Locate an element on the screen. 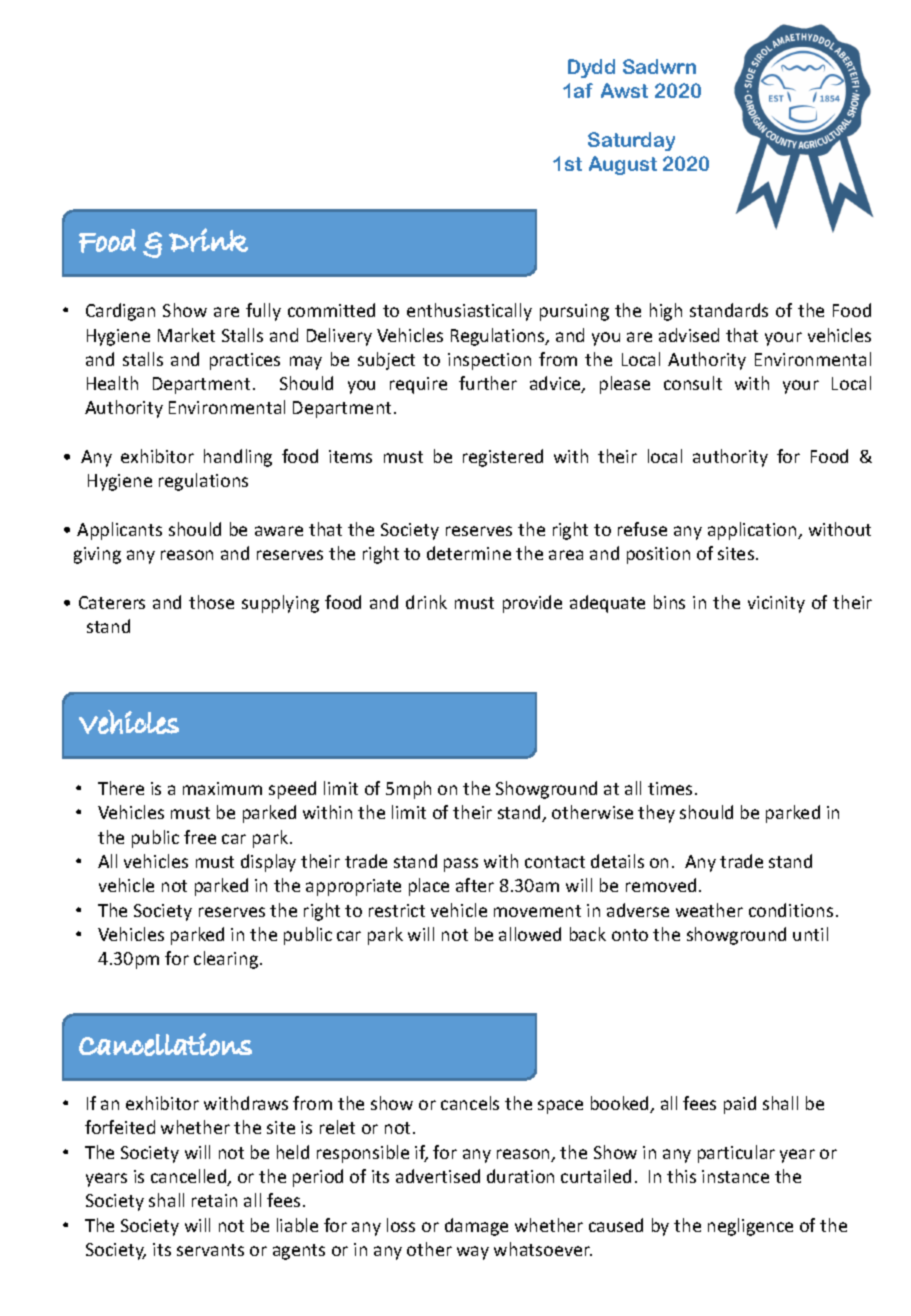 This screenshot has height=1316, width=911. times is located at coordinates (672, 788).
